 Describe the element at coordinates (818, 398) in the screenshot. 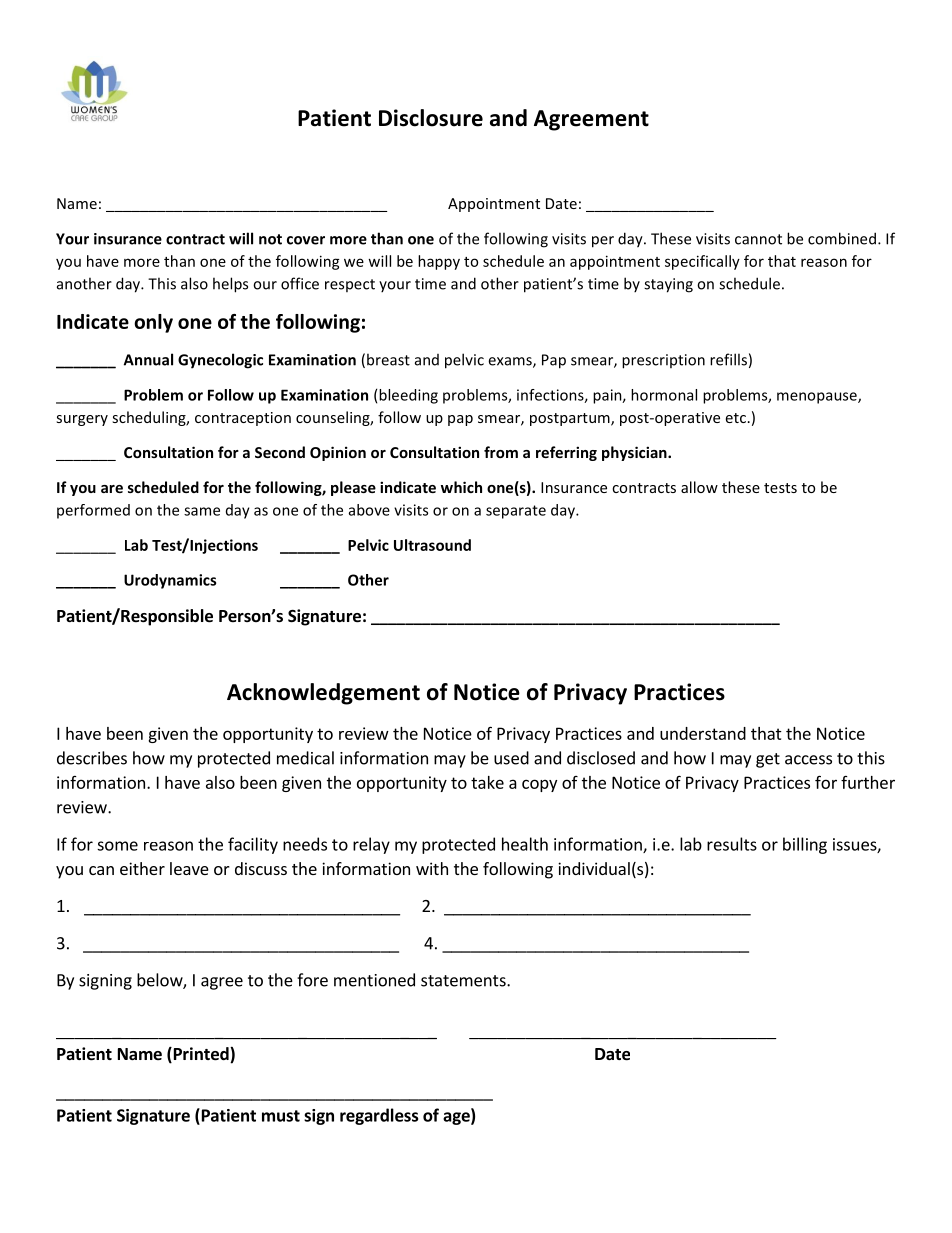

I see `menopause` at that location.
